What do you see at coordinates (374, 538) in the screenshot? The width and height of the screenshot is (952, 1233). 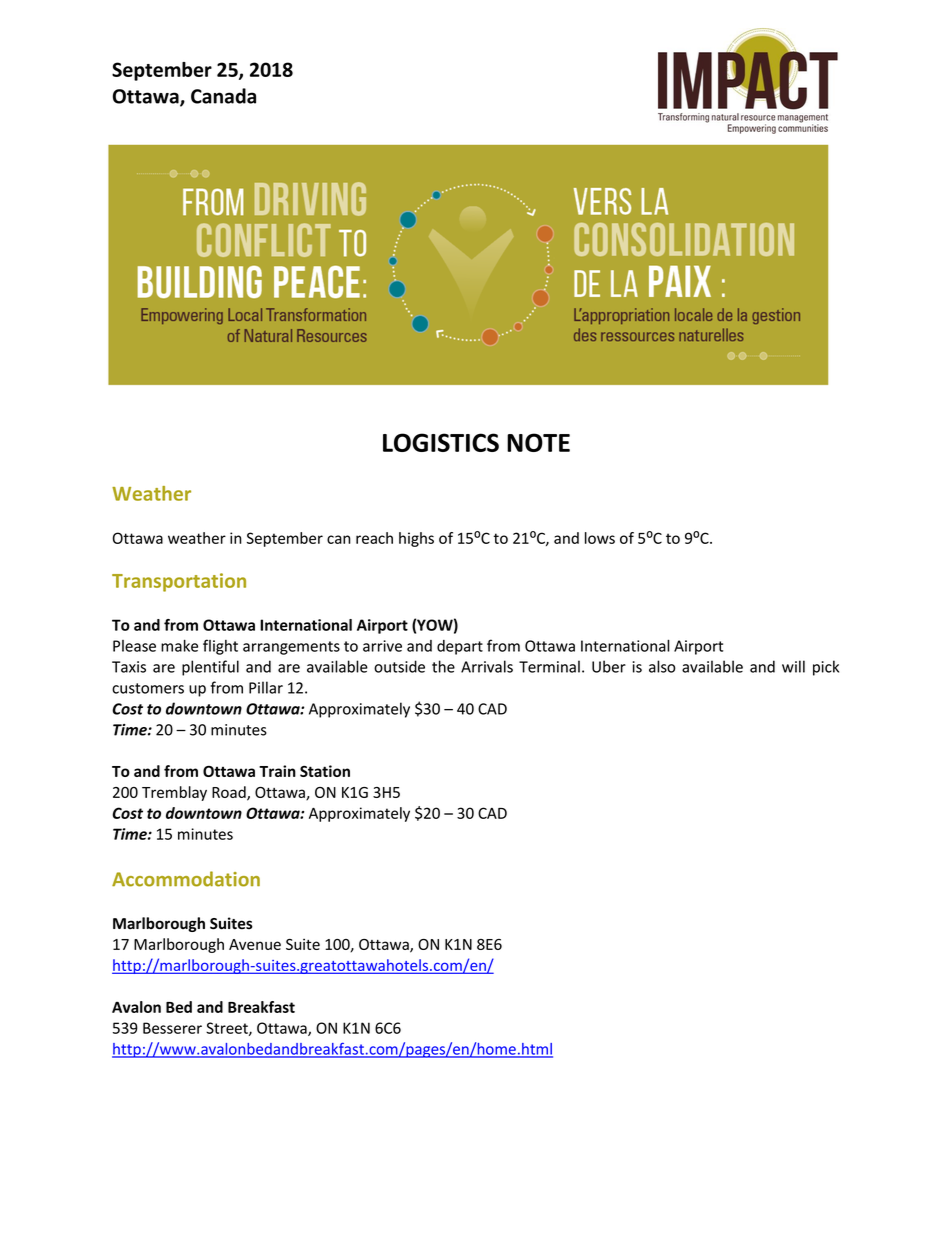 I see `reach` at bounding box center [374, 538].
